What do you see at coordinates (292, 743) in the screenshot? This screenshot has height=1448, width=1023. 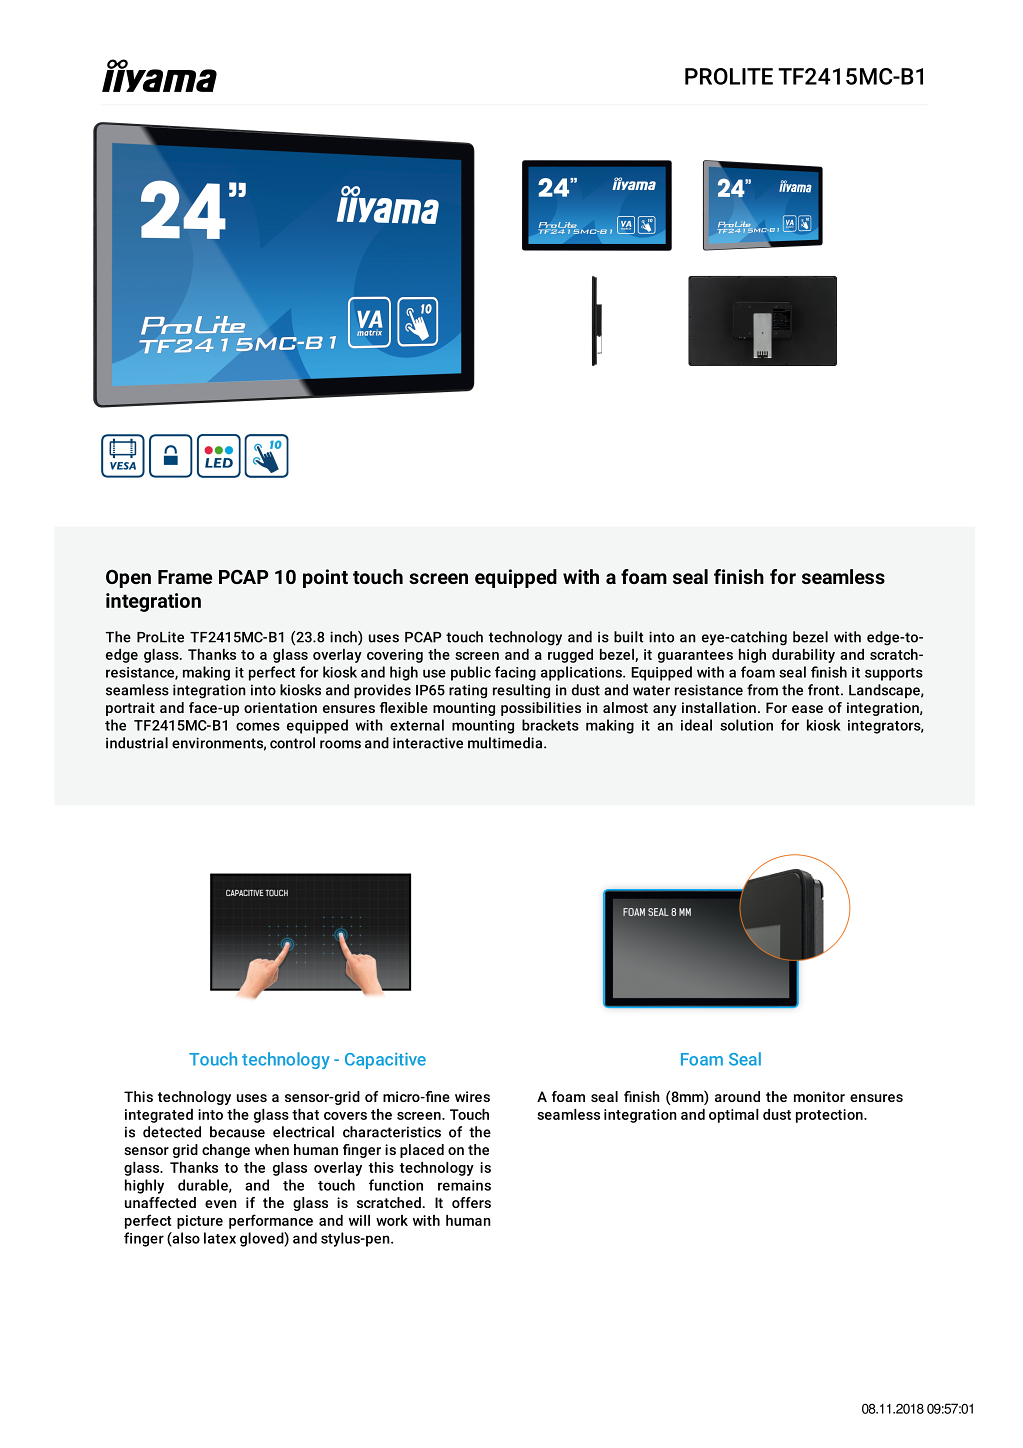 I see `control` at bounding box center [292, 743].
